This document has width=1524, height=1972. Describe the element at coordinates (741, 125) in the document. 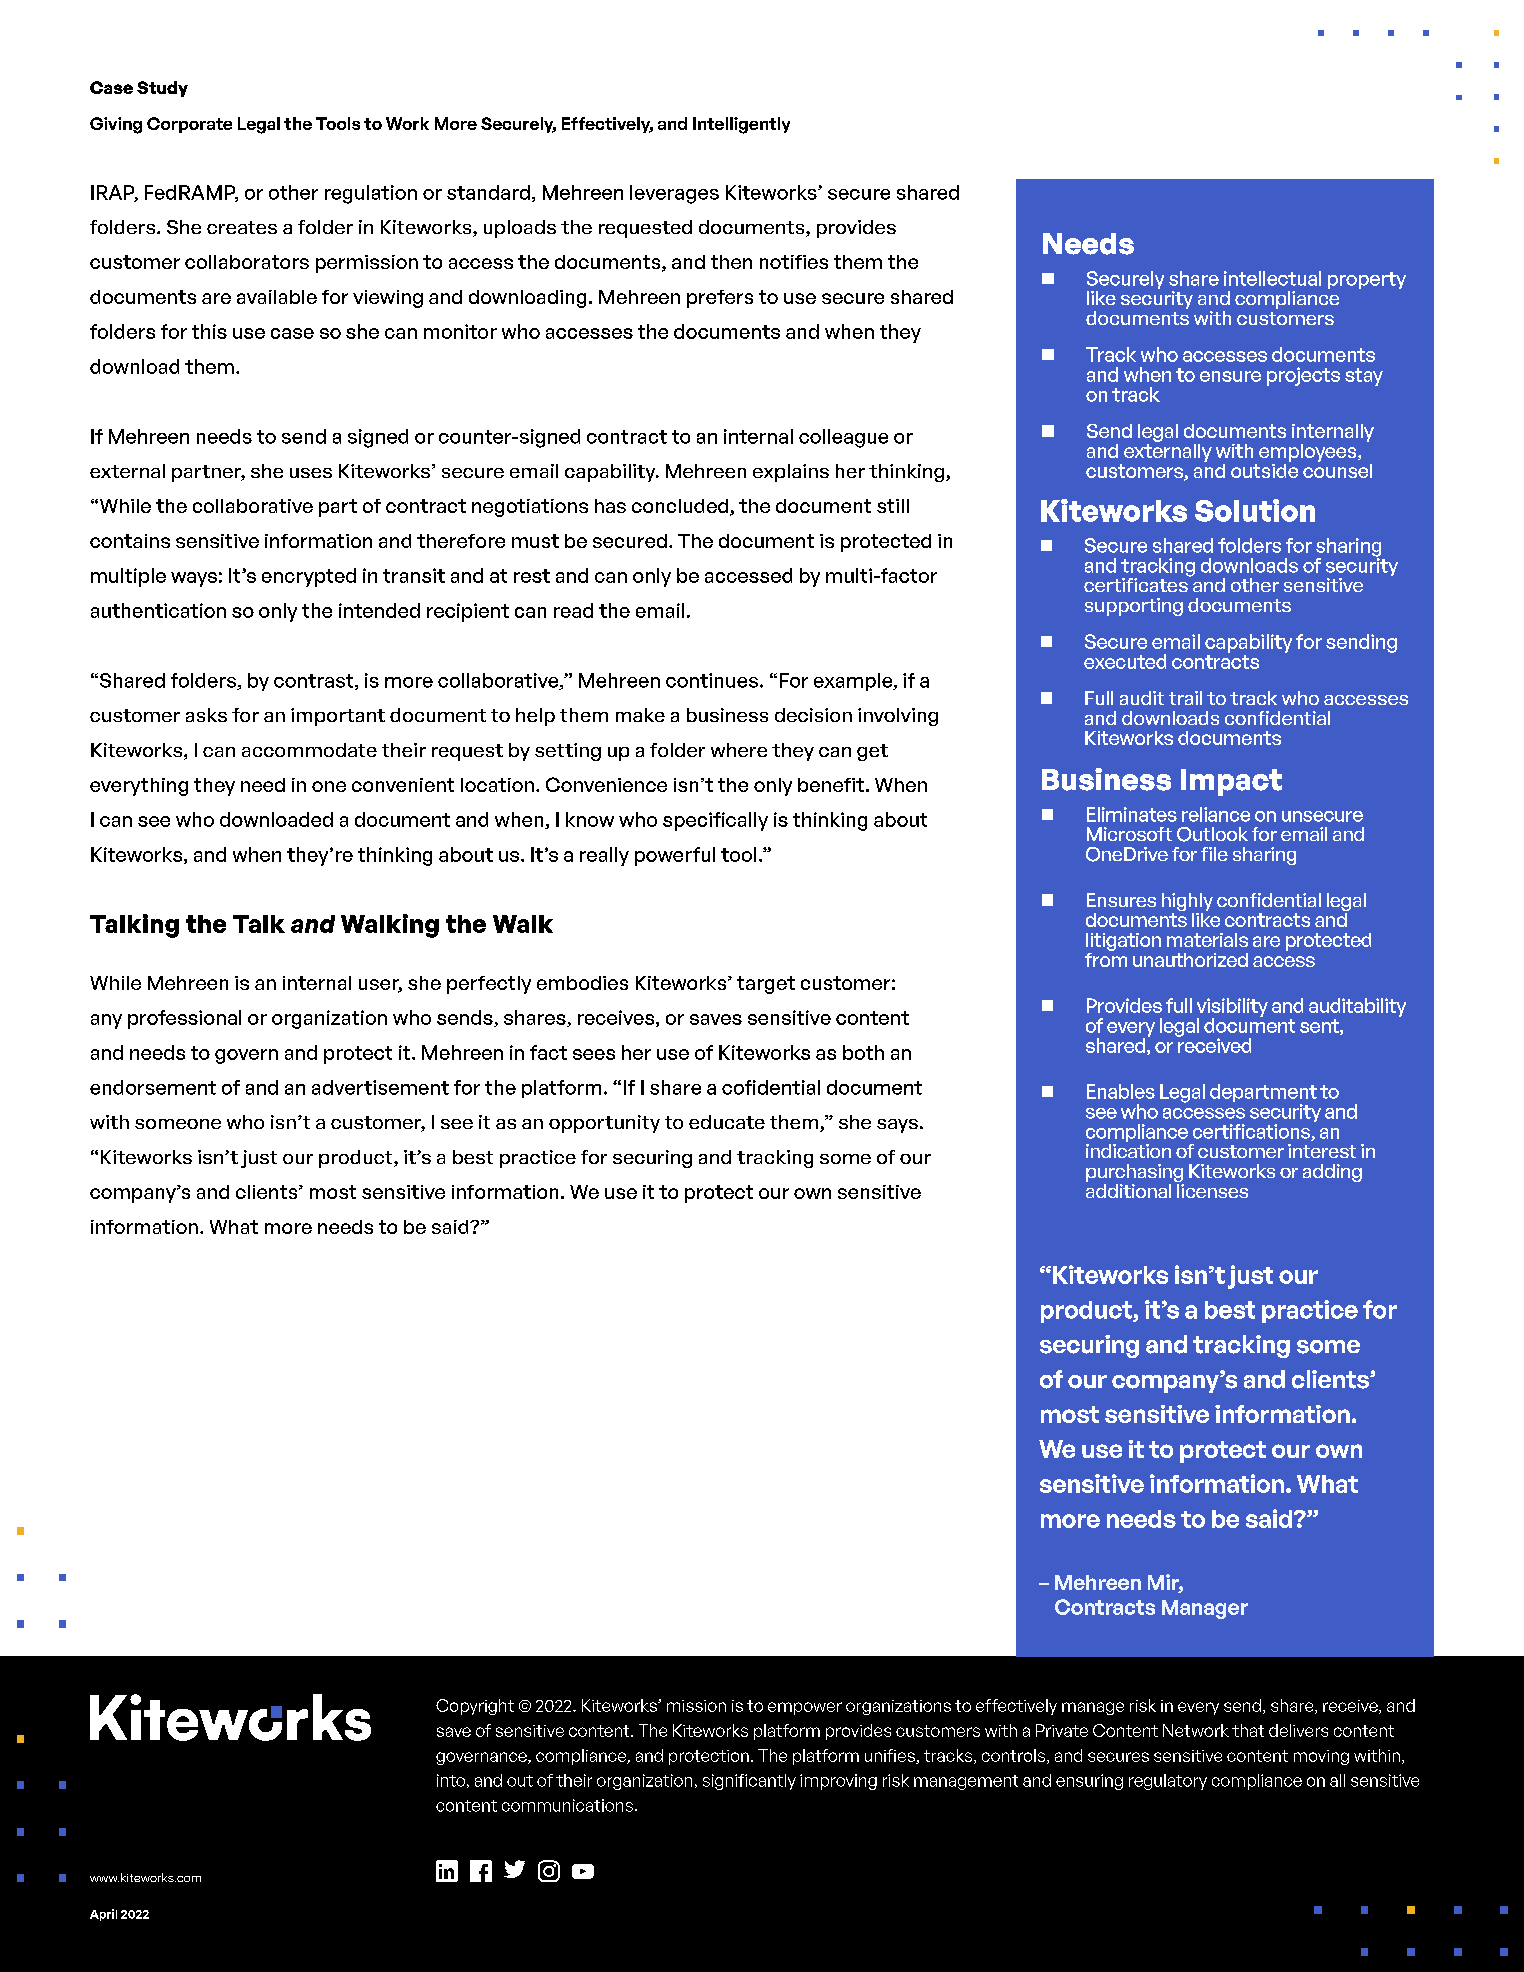

I see `Intelligently` at that location.
